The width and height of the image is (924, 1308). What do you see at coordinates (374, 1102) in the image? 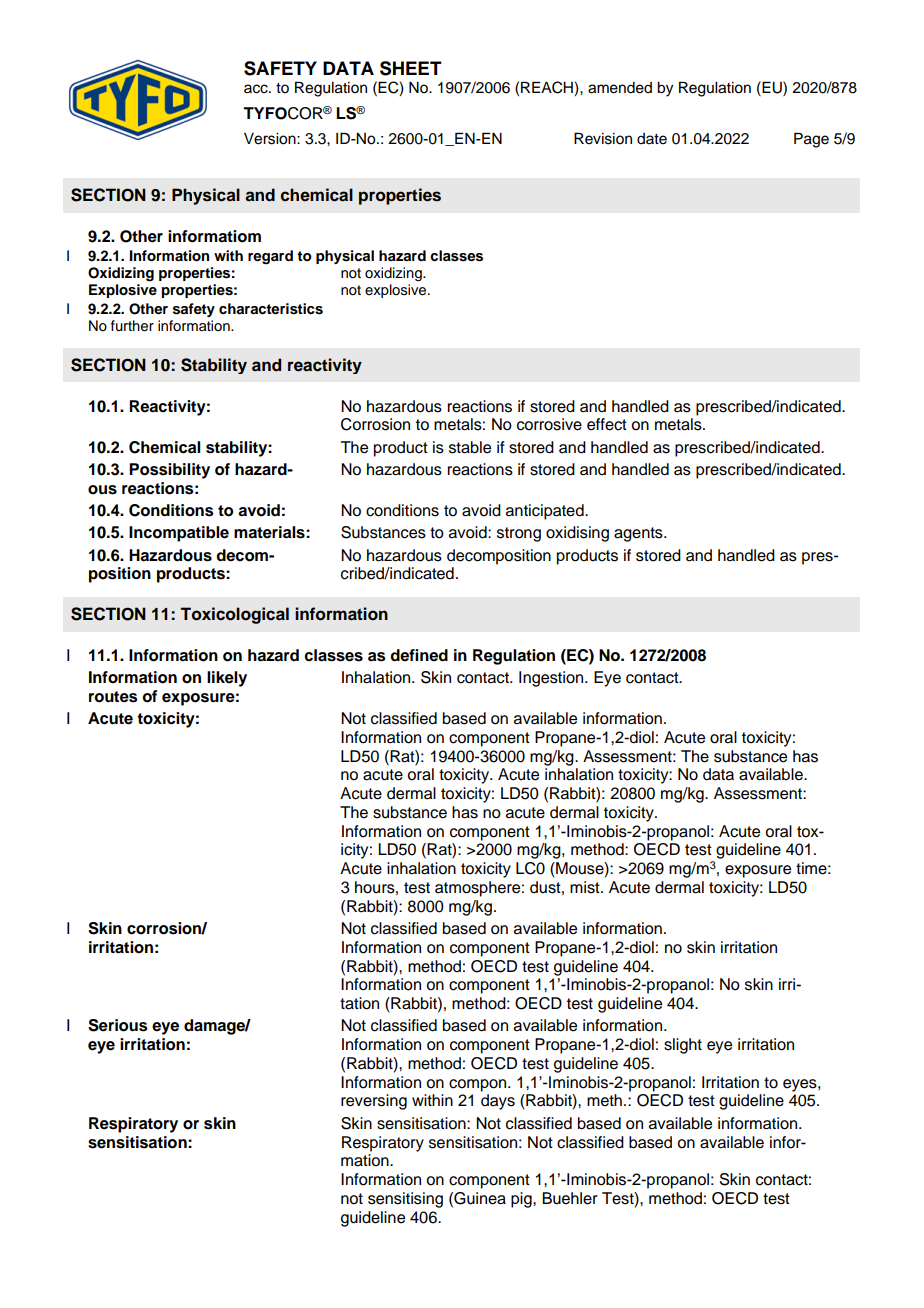
I see `reversing` at bounding box center [374, 1102].
